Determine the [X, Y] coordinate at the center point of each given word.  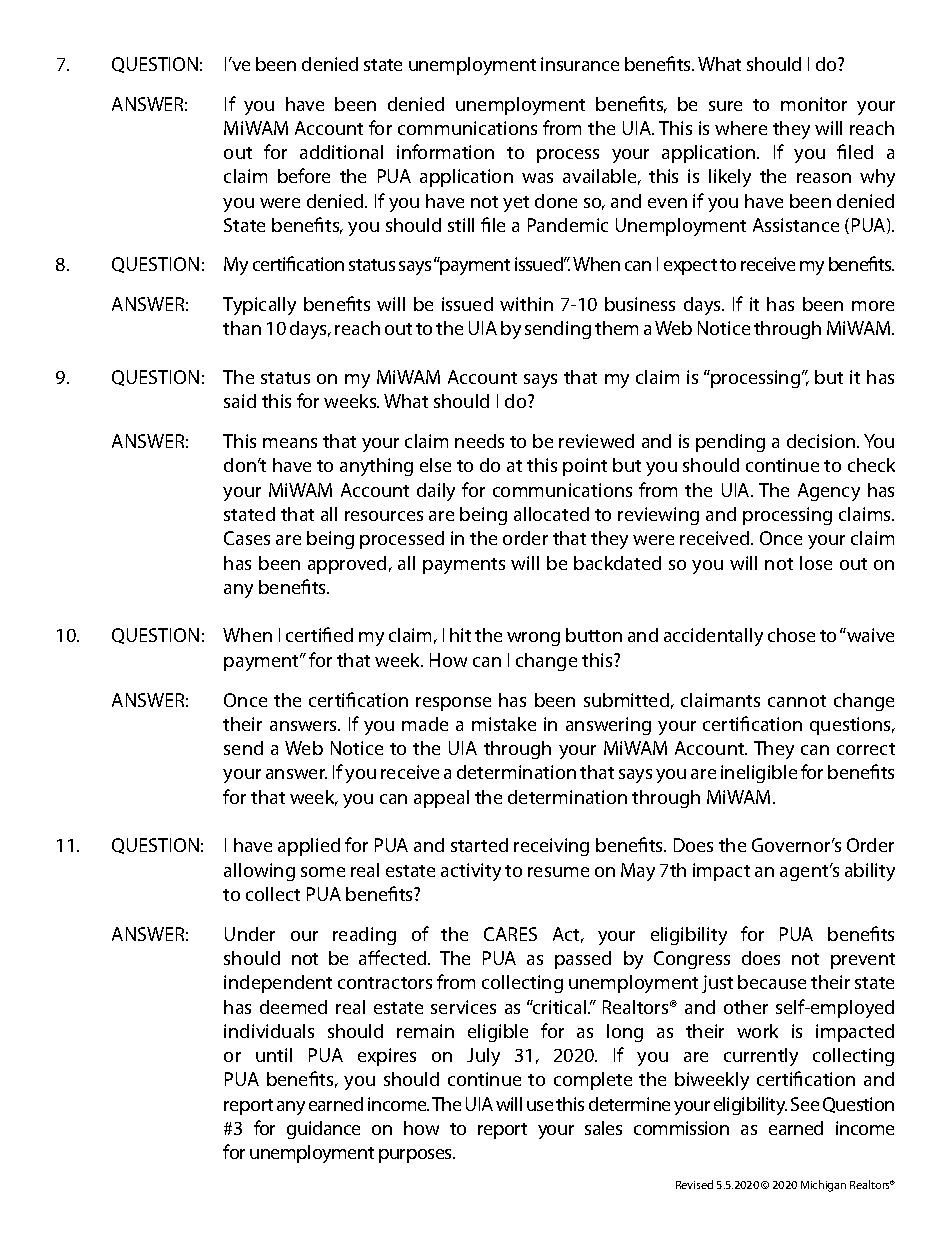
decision [822, 441]
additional [341, 152]
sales [603, 1128]
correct [866, 749]
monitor [814, 104]
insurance [580, 64]
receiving [551, 847]
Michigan [823, 1186]
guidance [323, 1130]
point [585, 467]
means [290, 443]
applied [309, 847]
